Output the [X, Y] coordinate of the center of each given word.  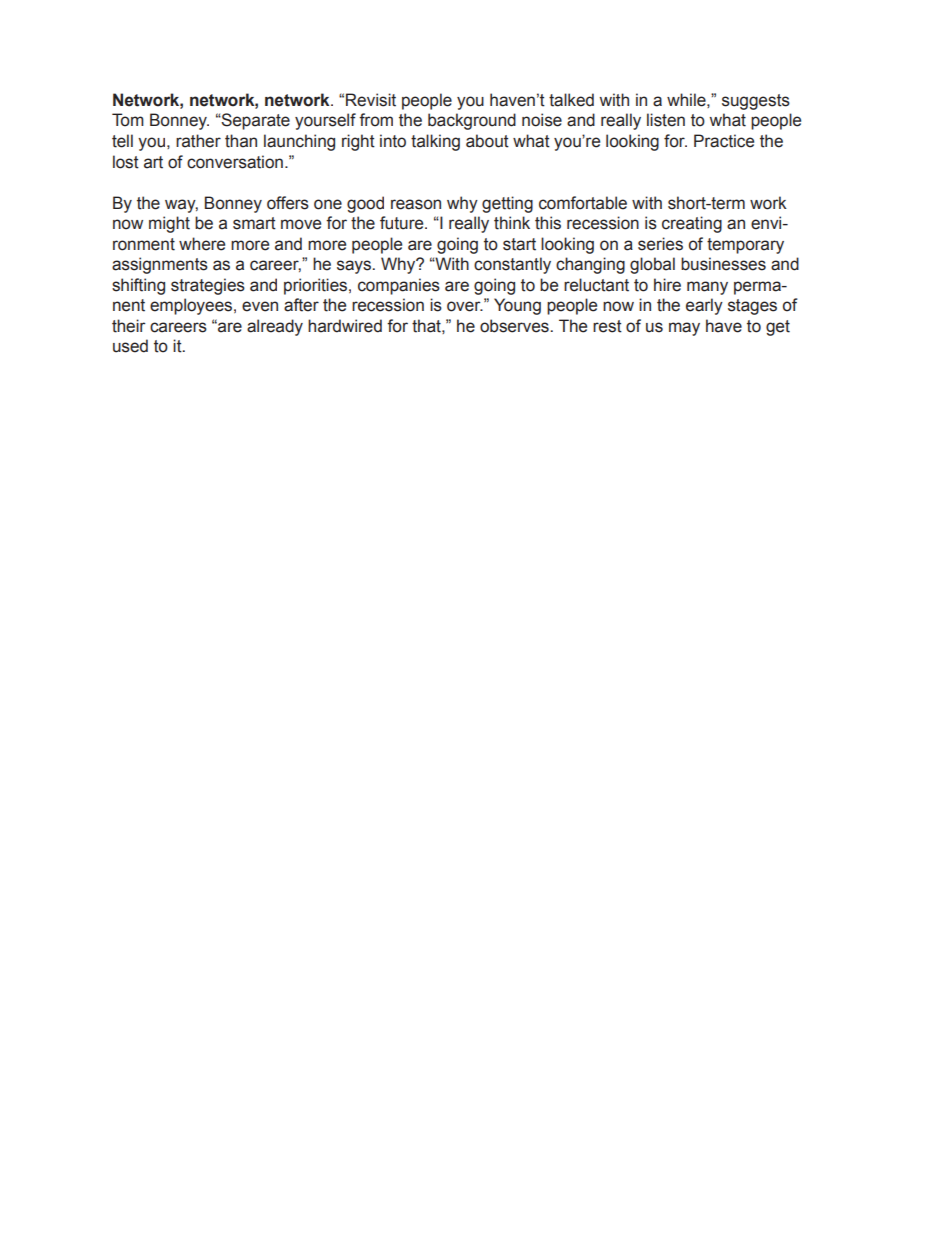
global [652, 265]
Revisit [371, 100]
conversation [235, 162]
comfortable [583, 203]
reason [416, 204]
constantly [512, 265]
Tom [128, 120]
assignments [160, 265]
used [130, 346]
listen [666, 120]
